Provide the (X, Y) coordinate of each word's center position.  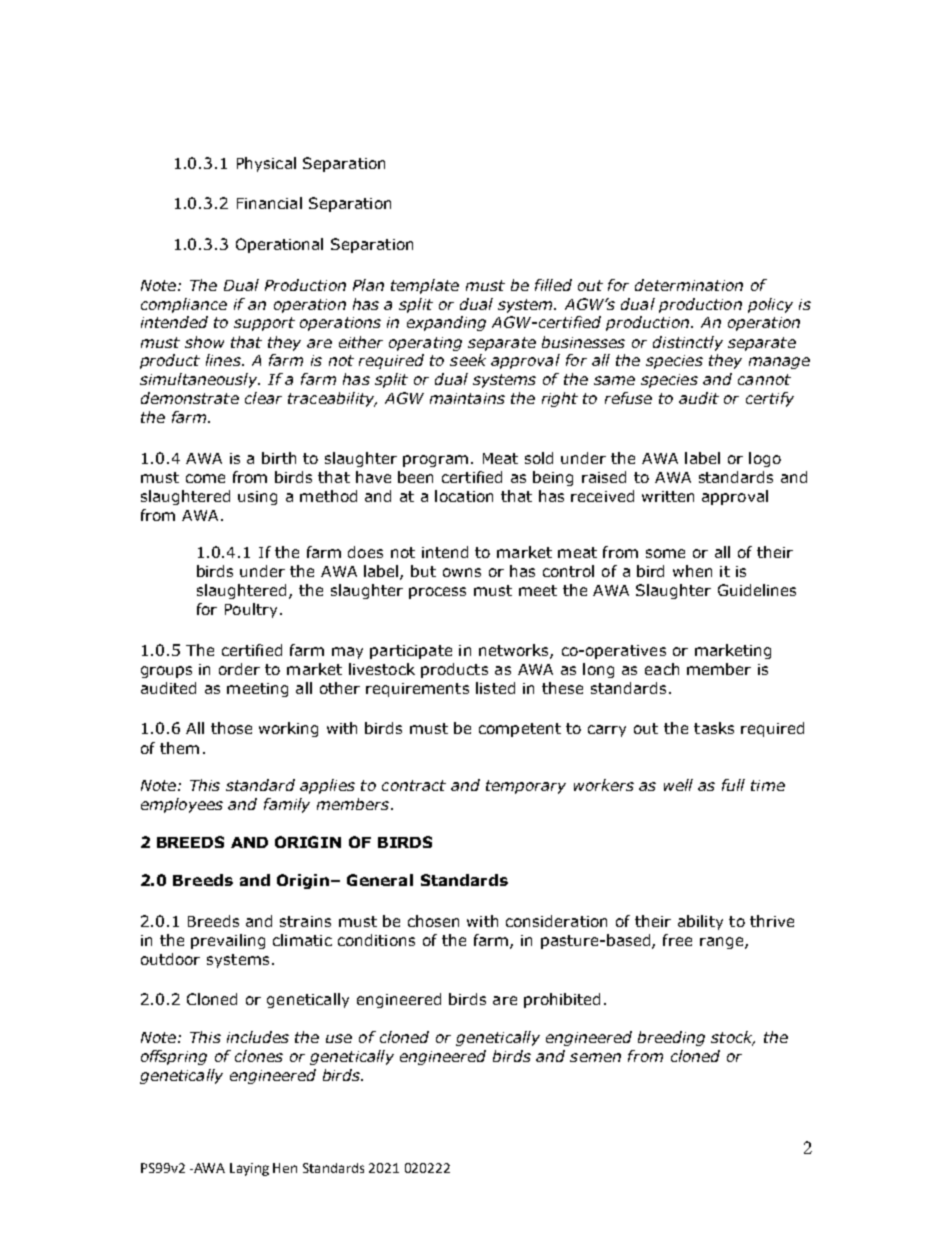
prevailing (228, 941)
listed (495, 688)
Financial (269, 203)
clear (263, 398)
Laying (249, 1169)
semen (595, 1057)
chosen (433, 921)
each (662, 669)
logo (765, 459)
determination (689, 285)
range (723, 943)
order (239, 669)
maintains (467, 398)
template (425, 286)
